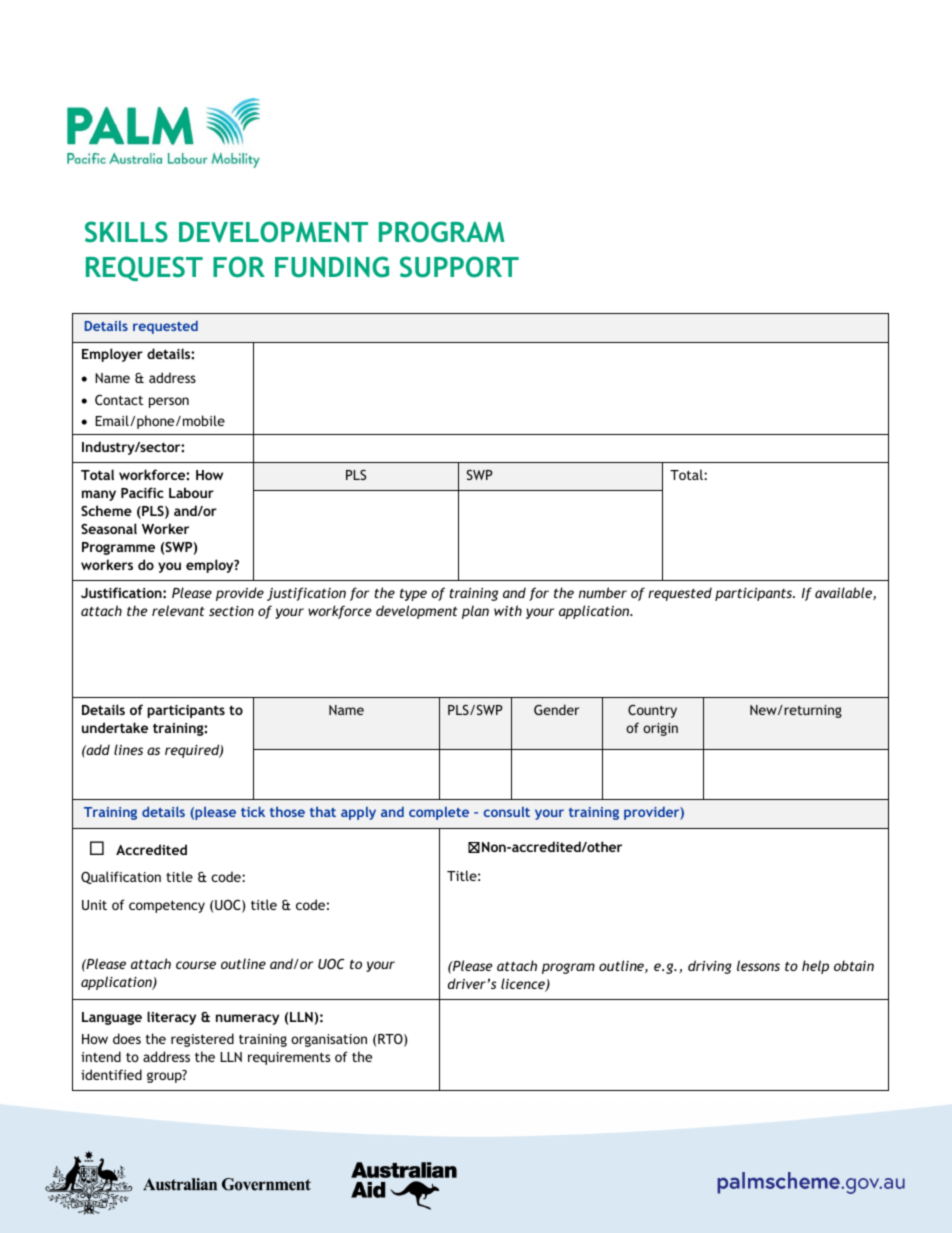 The width and height of the screenshot is (952, 1233). What do you see at coordinates (202, 1040) in the screenshot?
I see `registered` at bounding box center [202, 1040].
